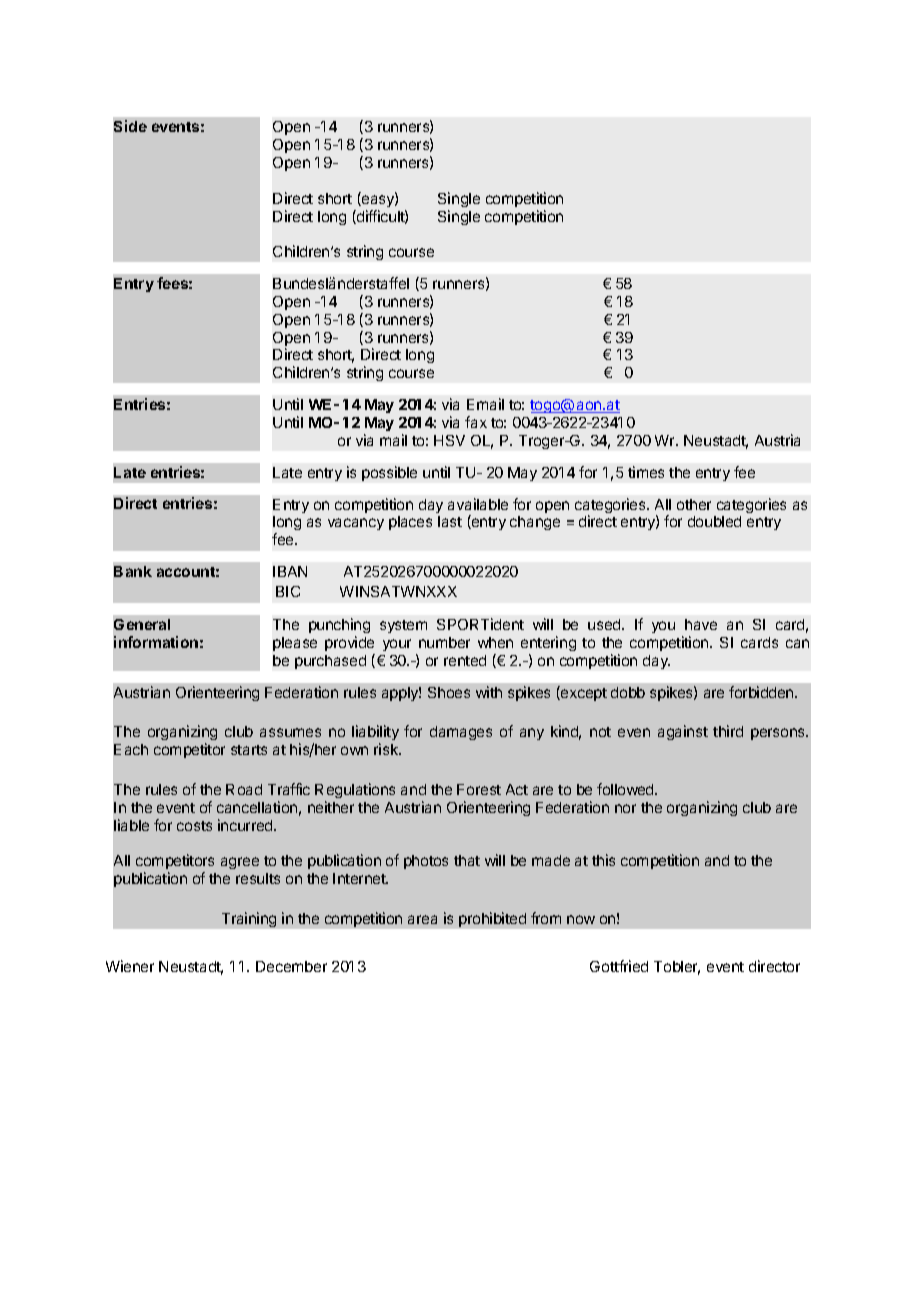 The height and width of the document is (1308, 924). Describe the element at coordinates (450, 521) in the document. I see `last` at that location.
